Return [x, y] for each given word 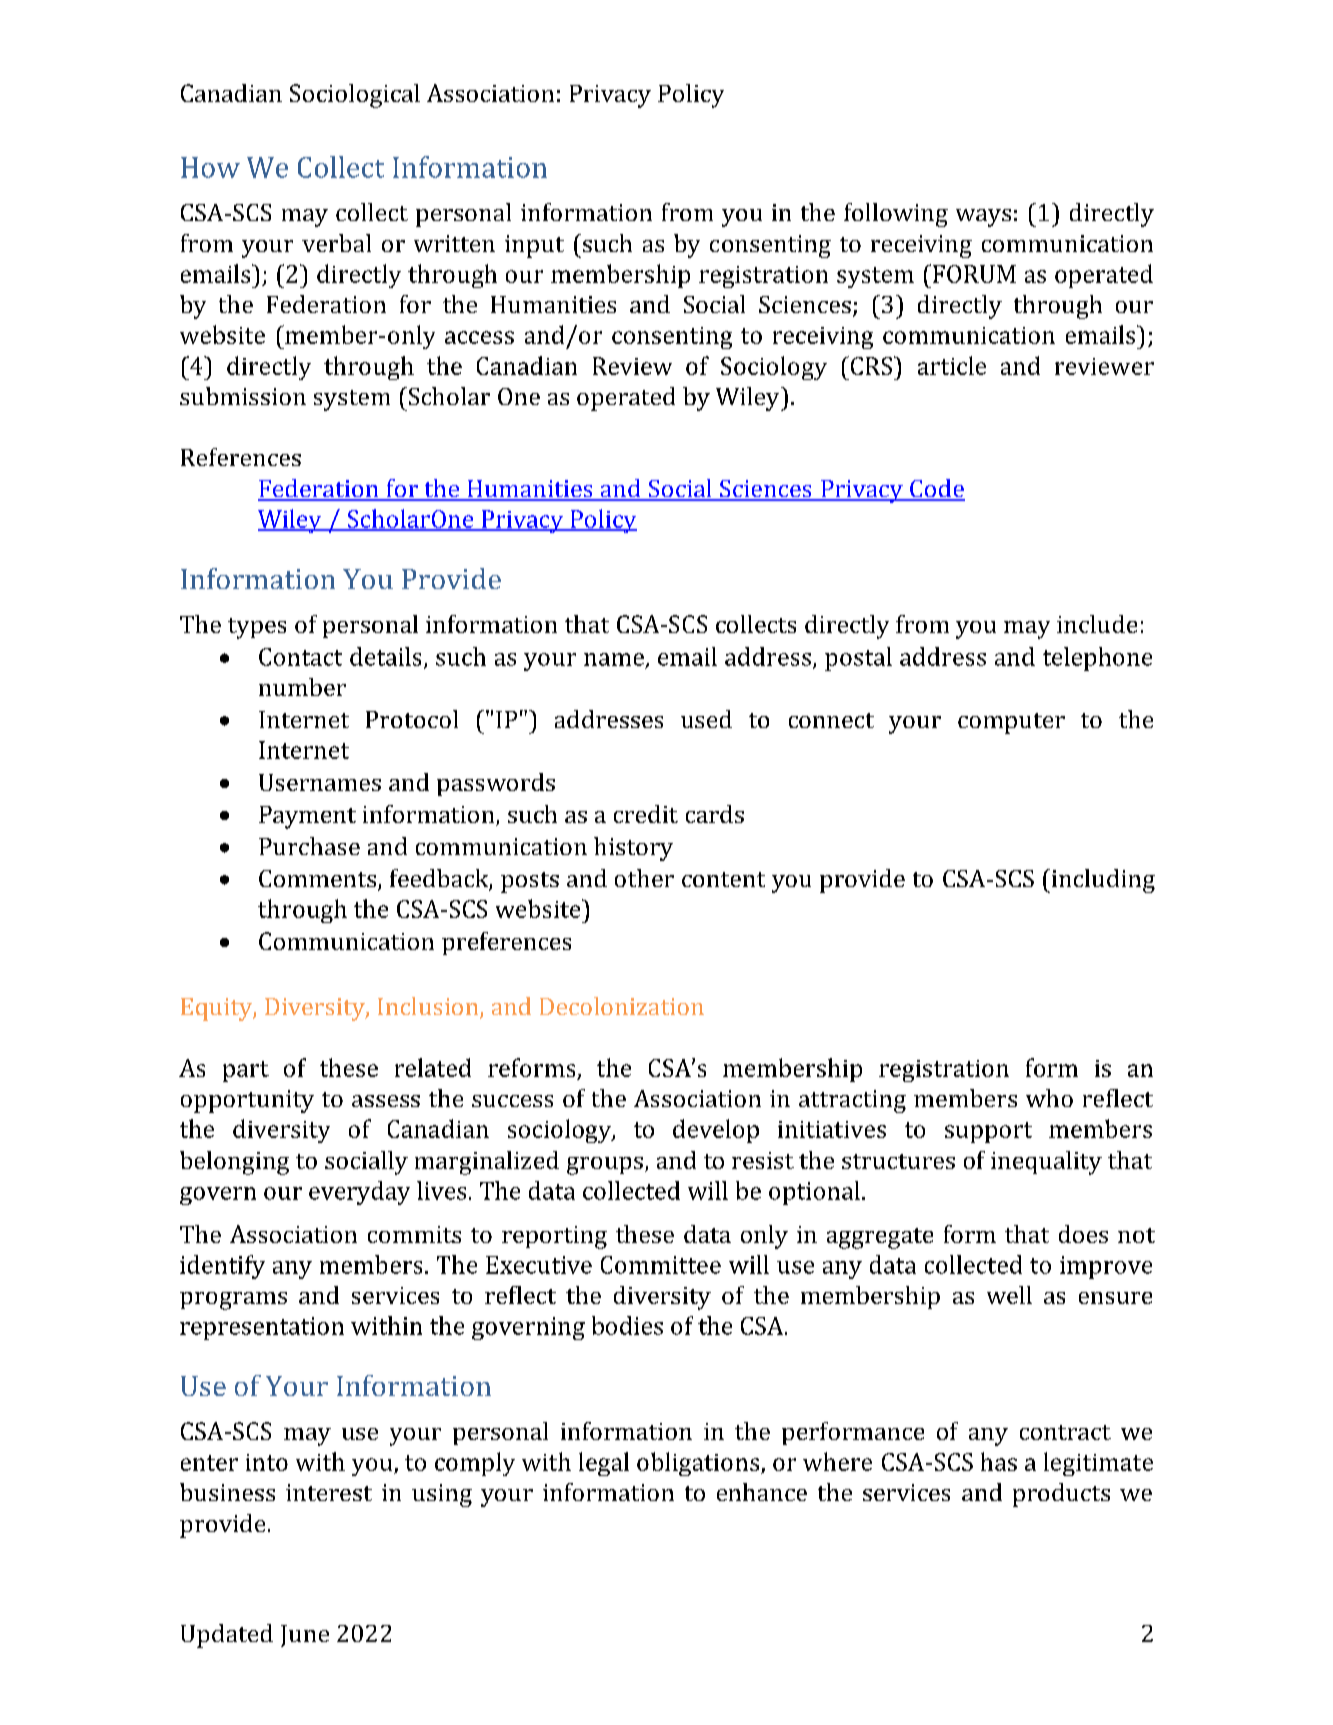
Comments [317, 878]
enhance [762, 1492]
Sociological [355, 96]
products [1061, 1495]
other [644, 878]
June [305, 1636]
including [1102, 881]
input [534, 246]
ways [983, 218]
